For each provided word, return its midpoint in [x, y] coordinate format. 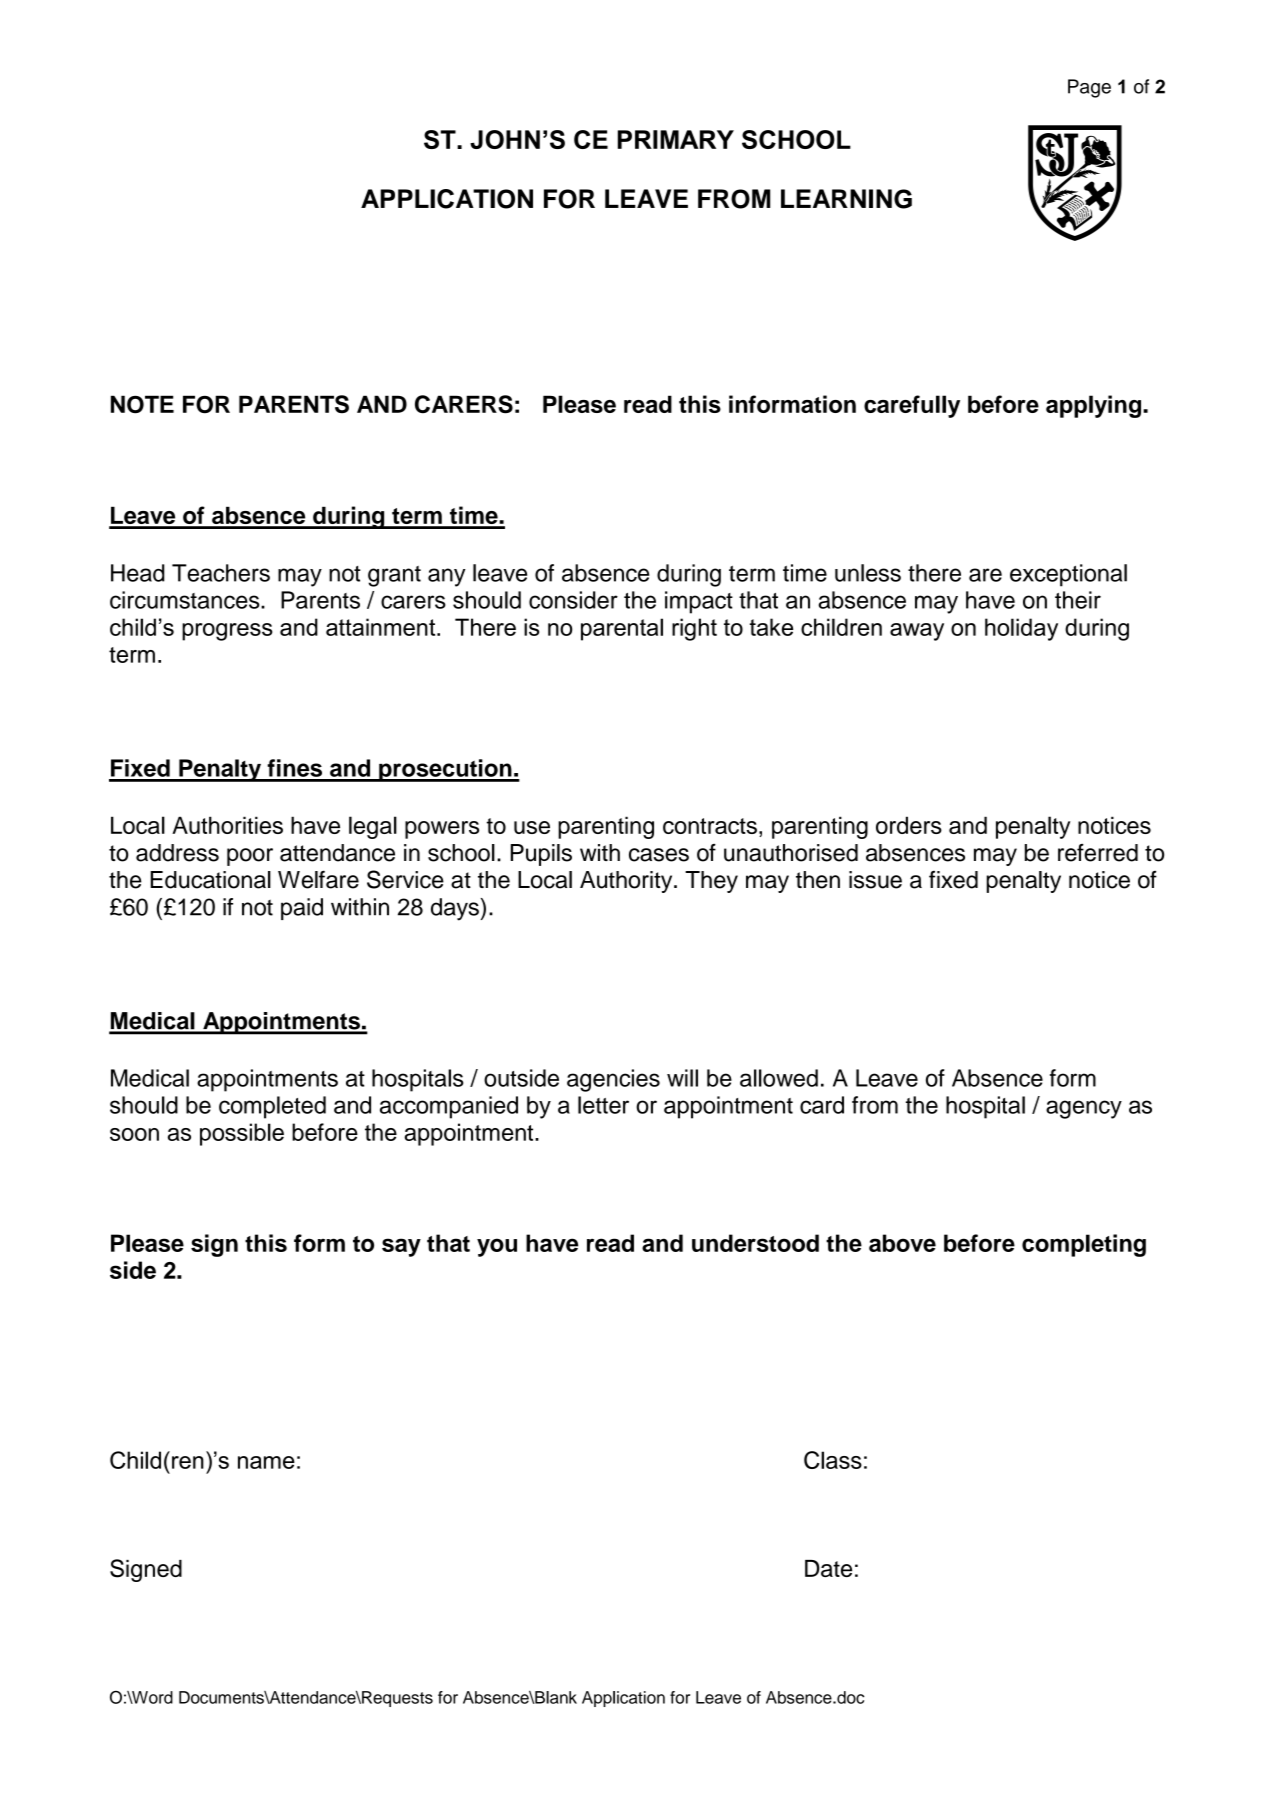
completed [272, 1107]
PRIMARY [676, 139]
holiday [1021, 629]
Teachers [221, 573]
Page [1089, 88]
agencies [613, 1080]
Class [833, 1460]
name [266, 1462]
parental [622, 629]
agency [1084, 1109]
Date [828, 1568]
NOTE [142, 404]
